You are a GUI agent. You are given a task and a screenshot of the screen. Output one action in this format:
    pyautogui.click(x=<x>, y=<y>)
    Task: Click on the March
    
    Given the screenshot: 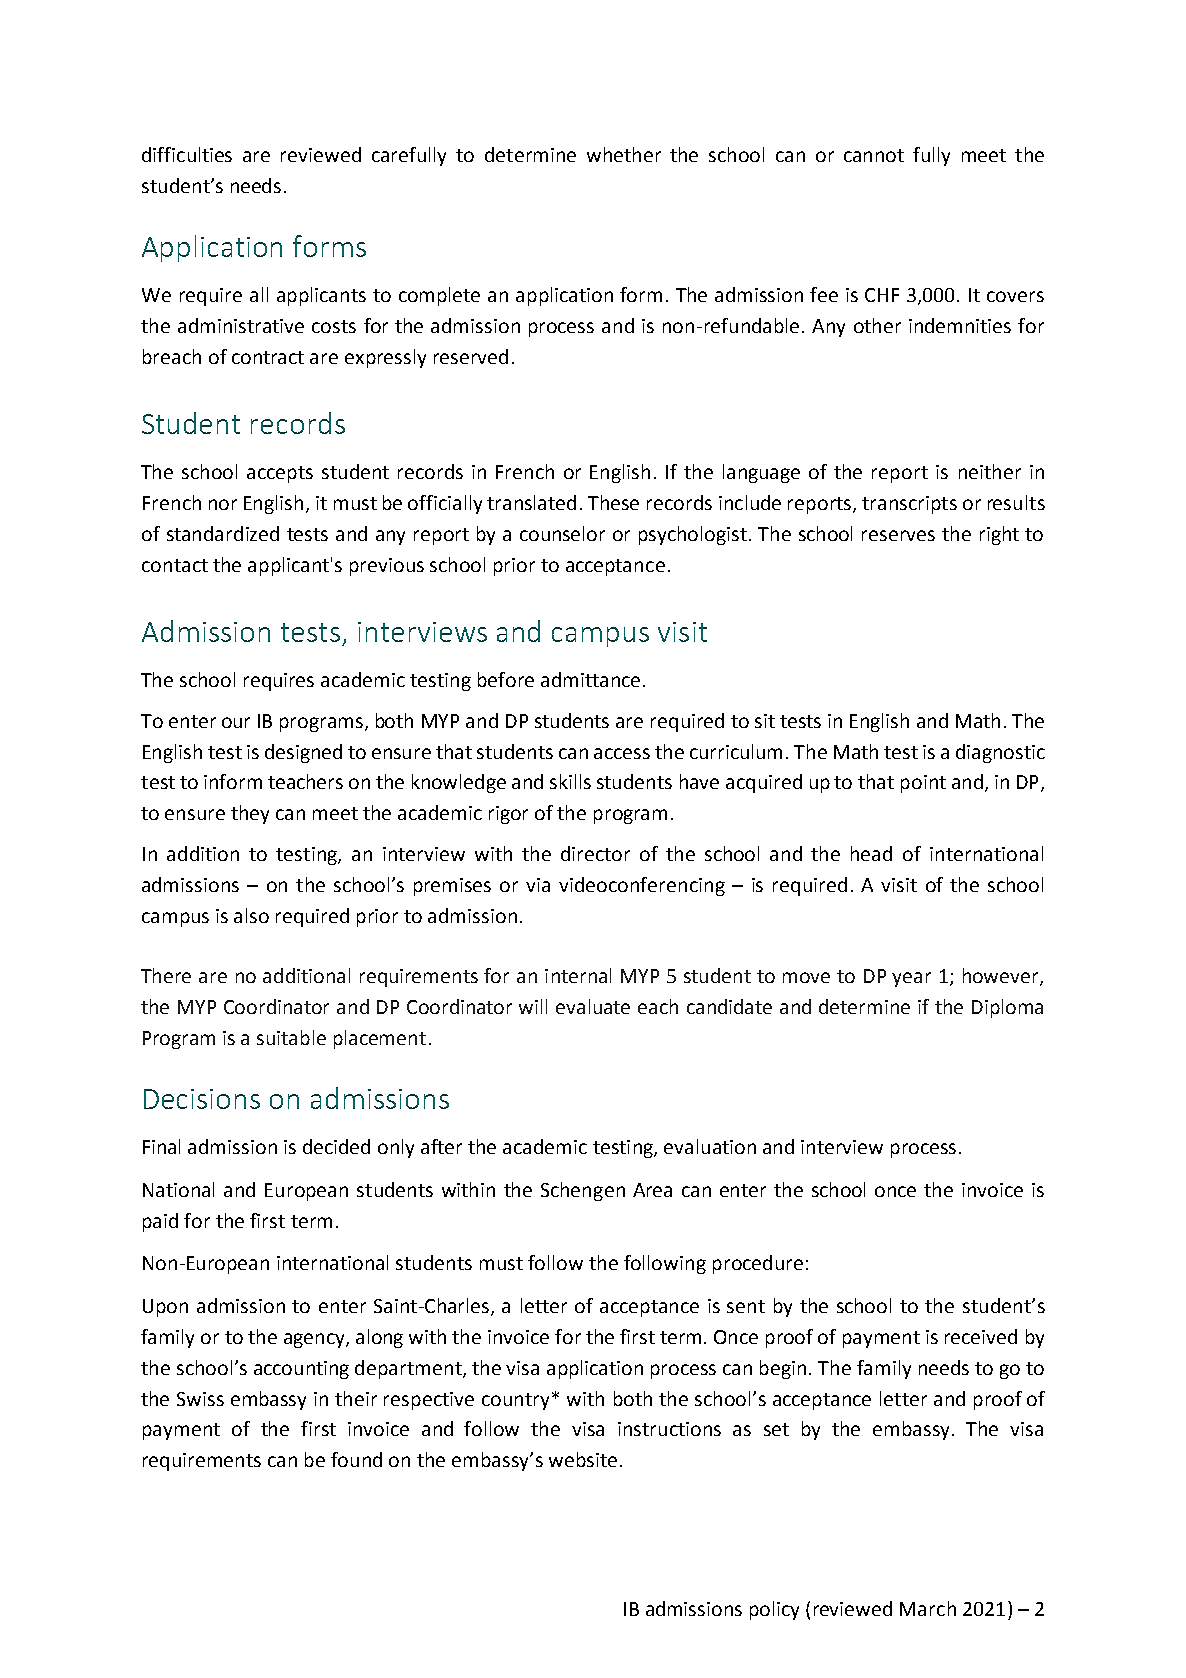 What is the action you would take?
    pyautogui.click(x=928, y=1608)
